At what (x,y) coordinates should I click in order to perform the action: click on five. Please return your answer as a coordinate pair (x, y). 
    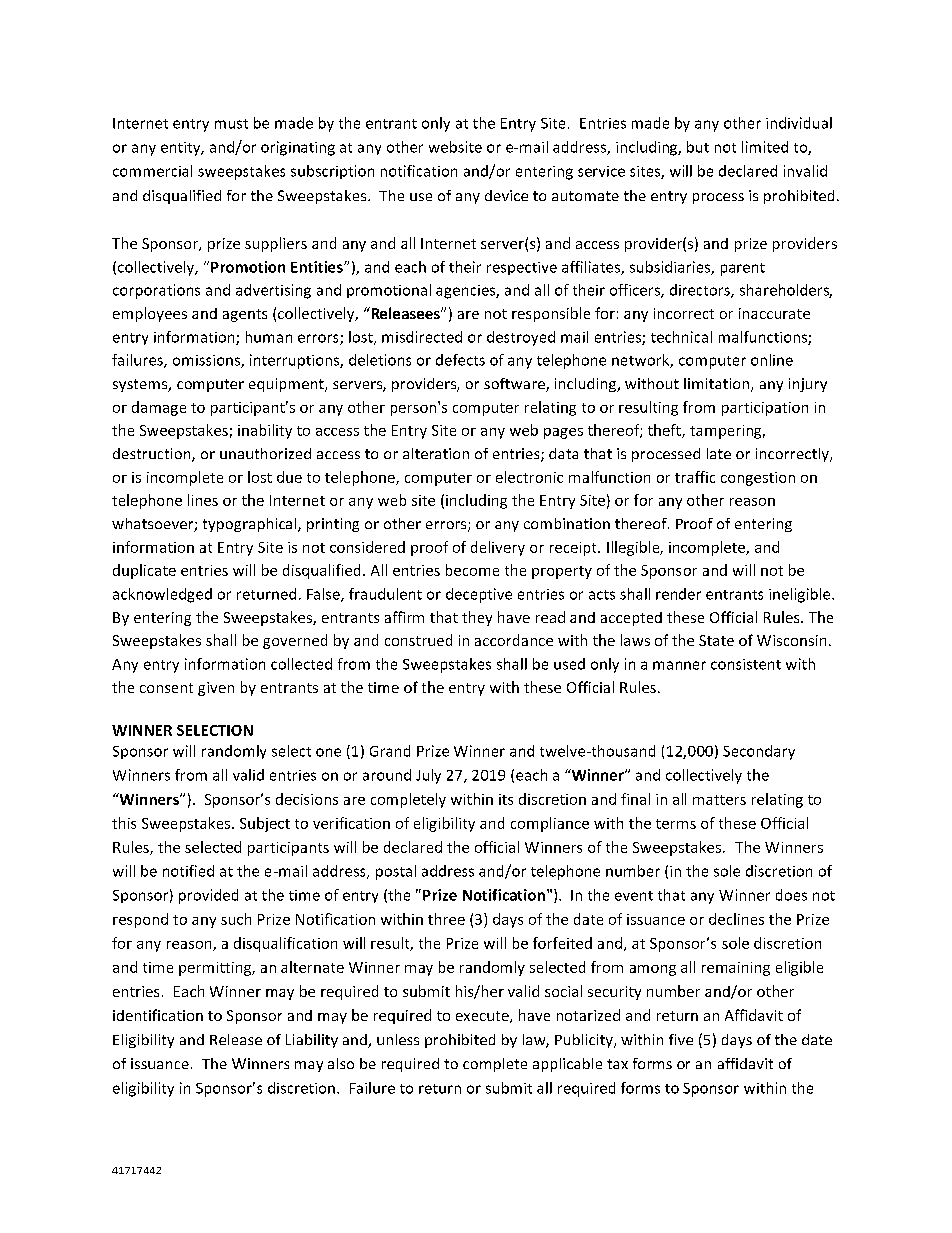
    Looking at the image, I should click on (681, 1039).
